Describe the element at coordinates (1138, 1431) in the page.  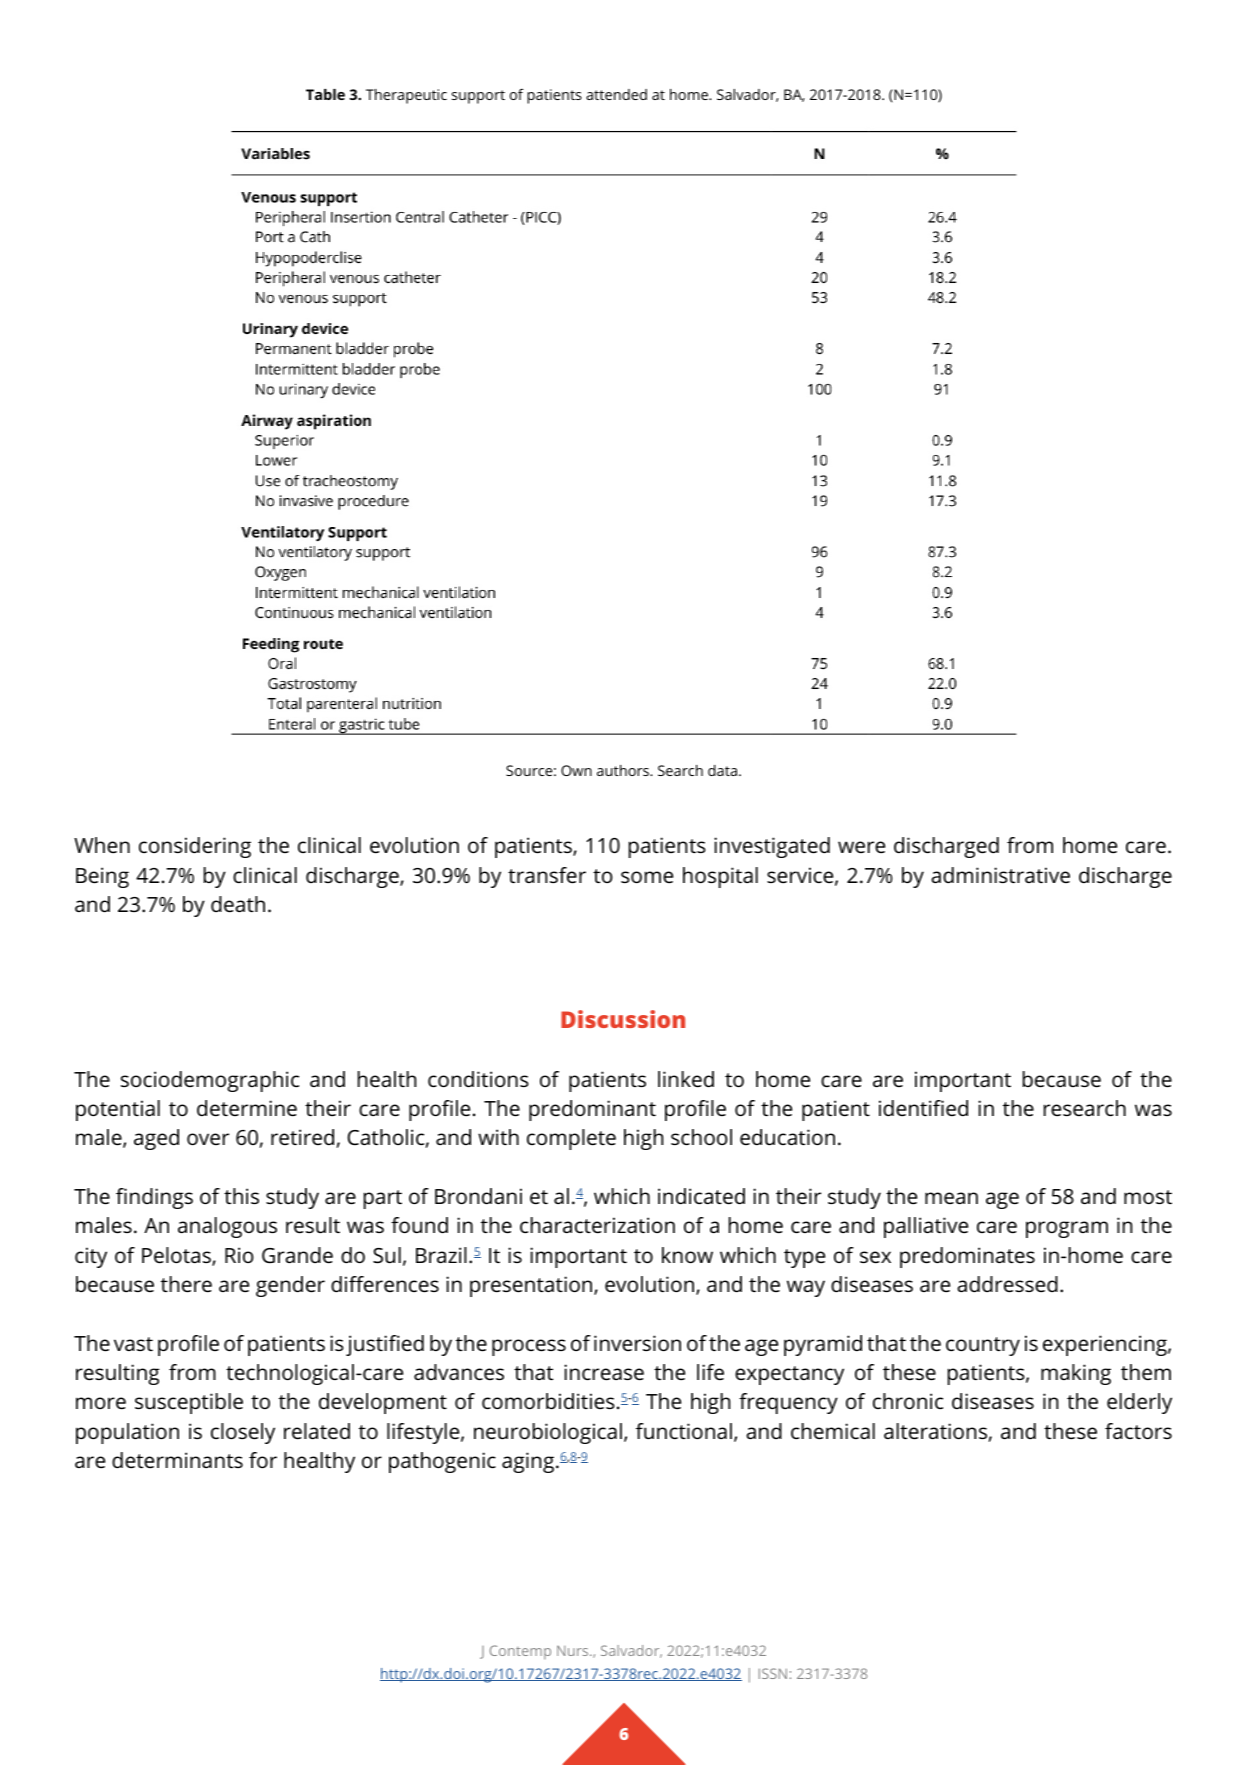
I see `factors` at that location.
